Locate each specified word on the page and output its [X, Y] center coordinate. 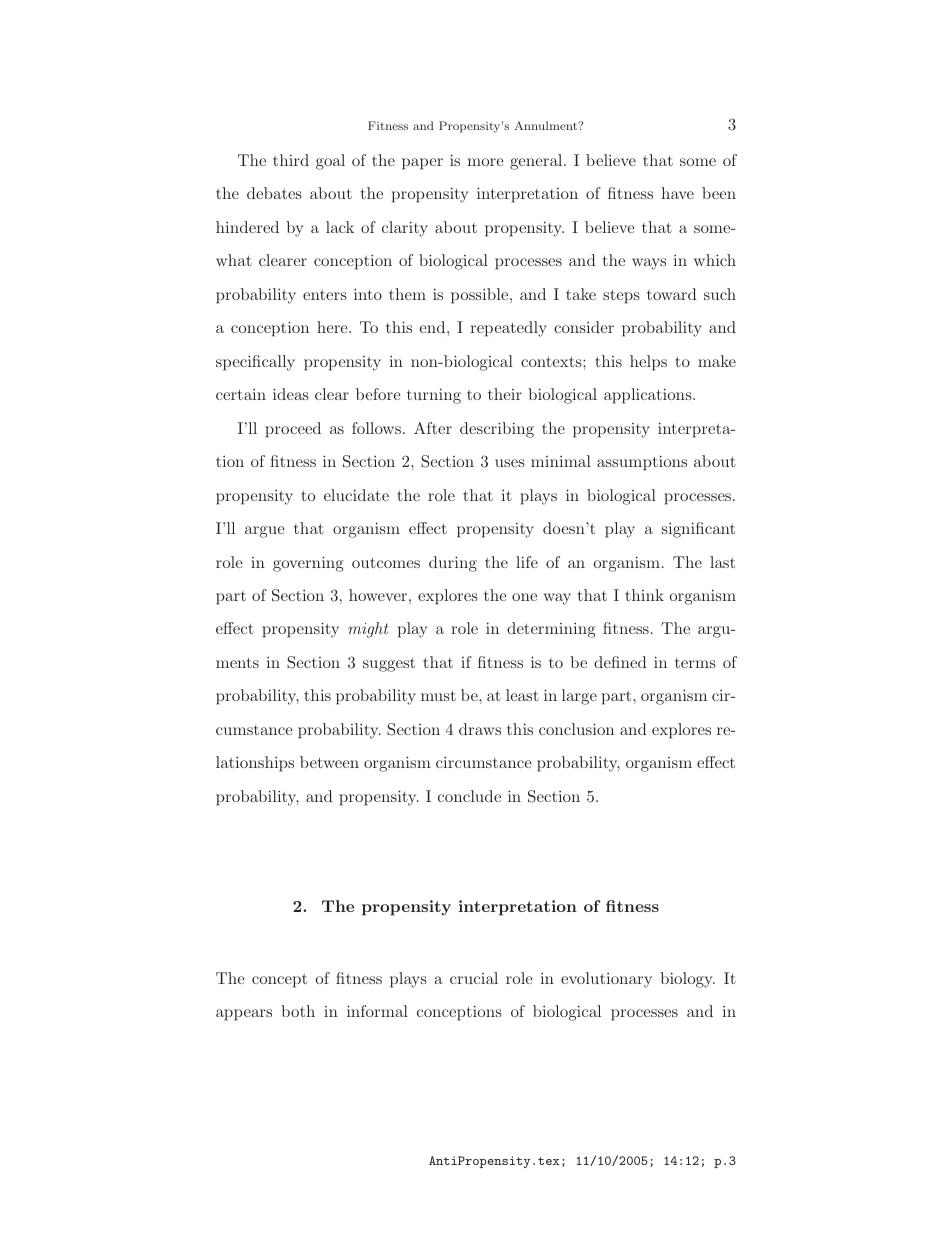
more [485, 162]
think [644, 595]
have [677, 193]
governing [308, 564]
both [298, 1011]
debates [274, 193]
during [453, 564]
